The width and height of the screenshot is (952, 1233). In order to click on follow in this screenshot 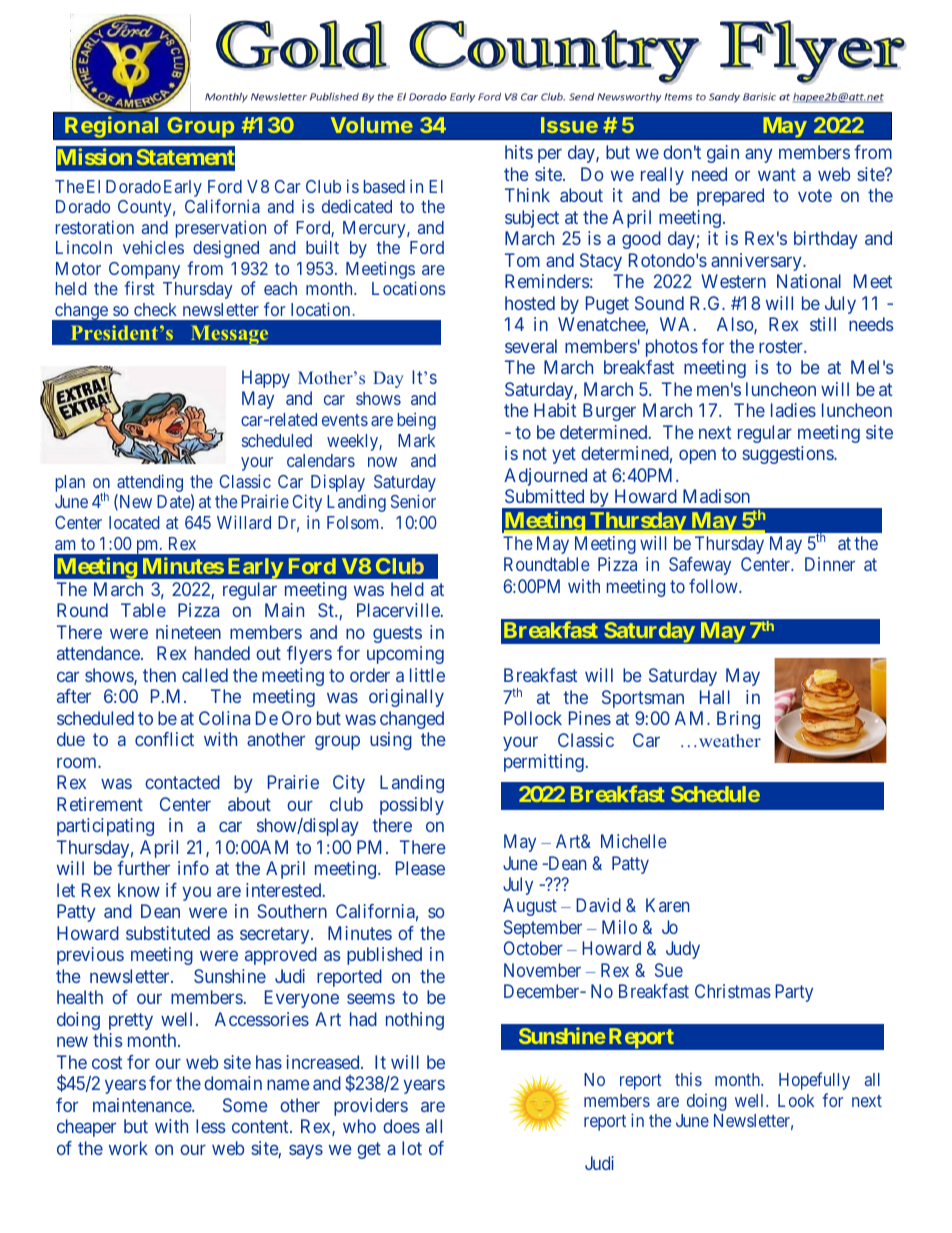, I will do `click(714, 586)`.
